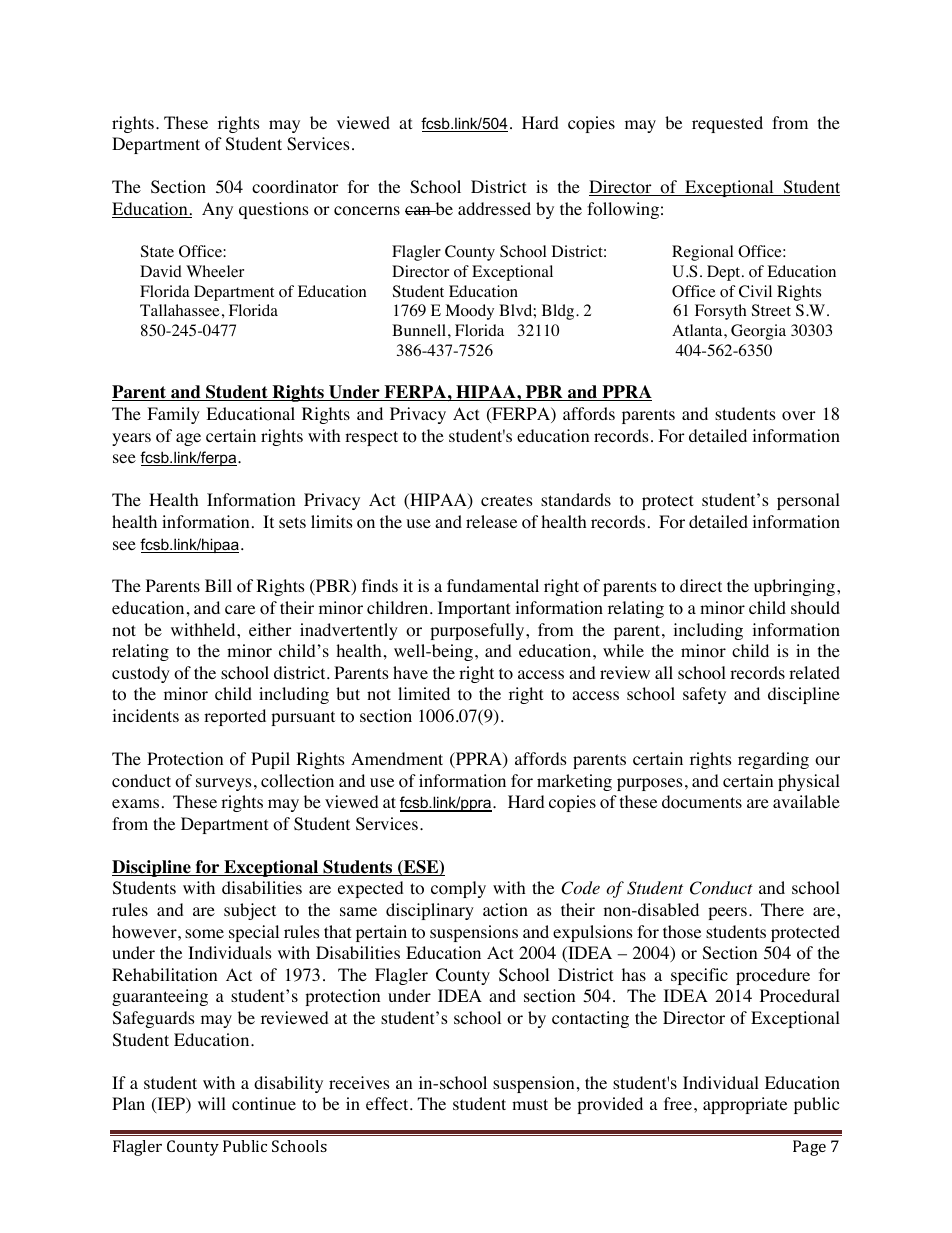 The width and height of the document is (952, 1233). I want to click on release, so click(491, 521).
